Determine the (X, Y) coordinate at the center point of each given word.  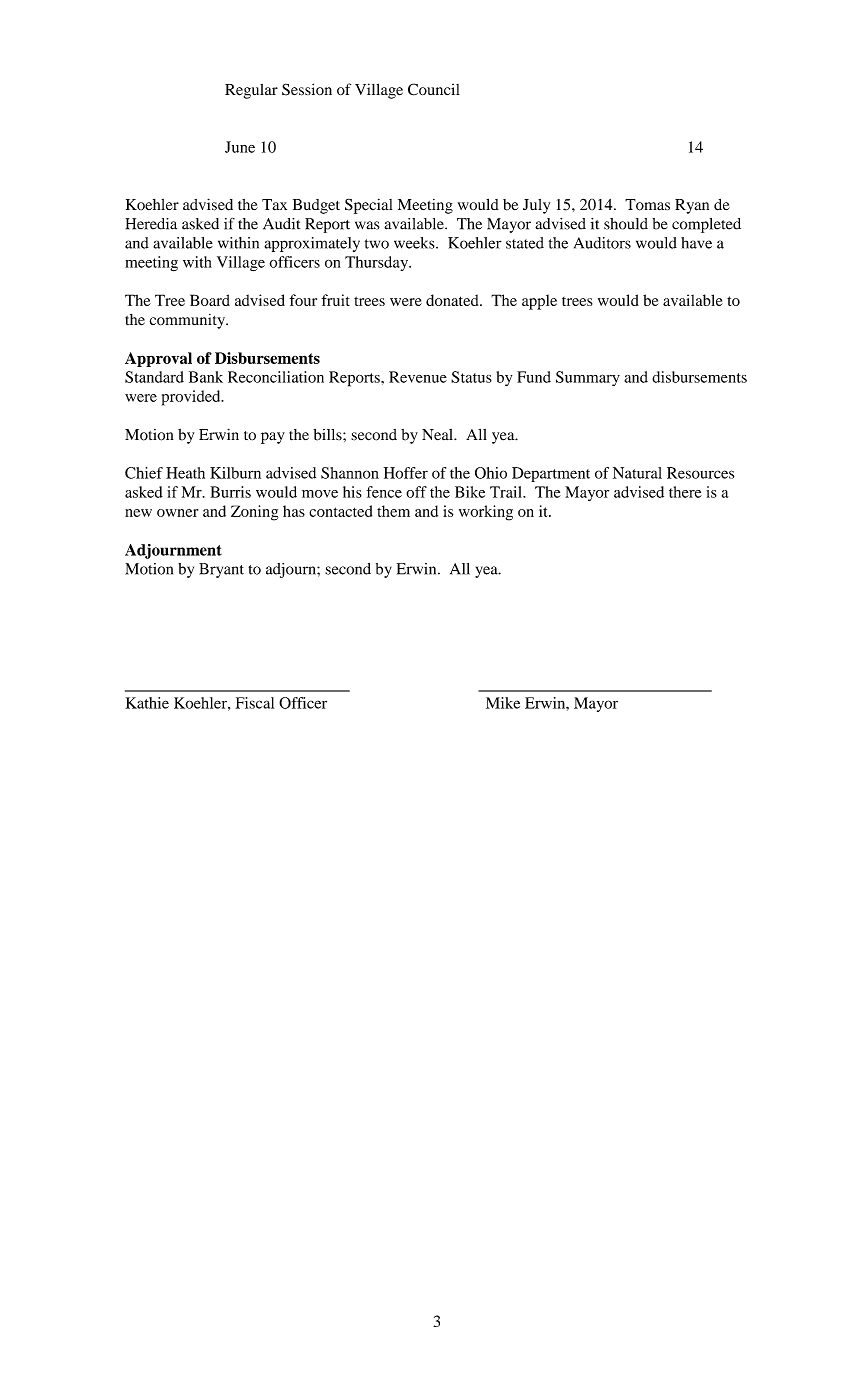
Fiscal (254, 703)
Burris (230, 492)
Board (210, 300)
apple (539, 302)
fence (384, 492)
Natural (637, 473)
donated (453, 300)
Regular (251, 91)
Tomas (647, 205)
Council (434, 89)
